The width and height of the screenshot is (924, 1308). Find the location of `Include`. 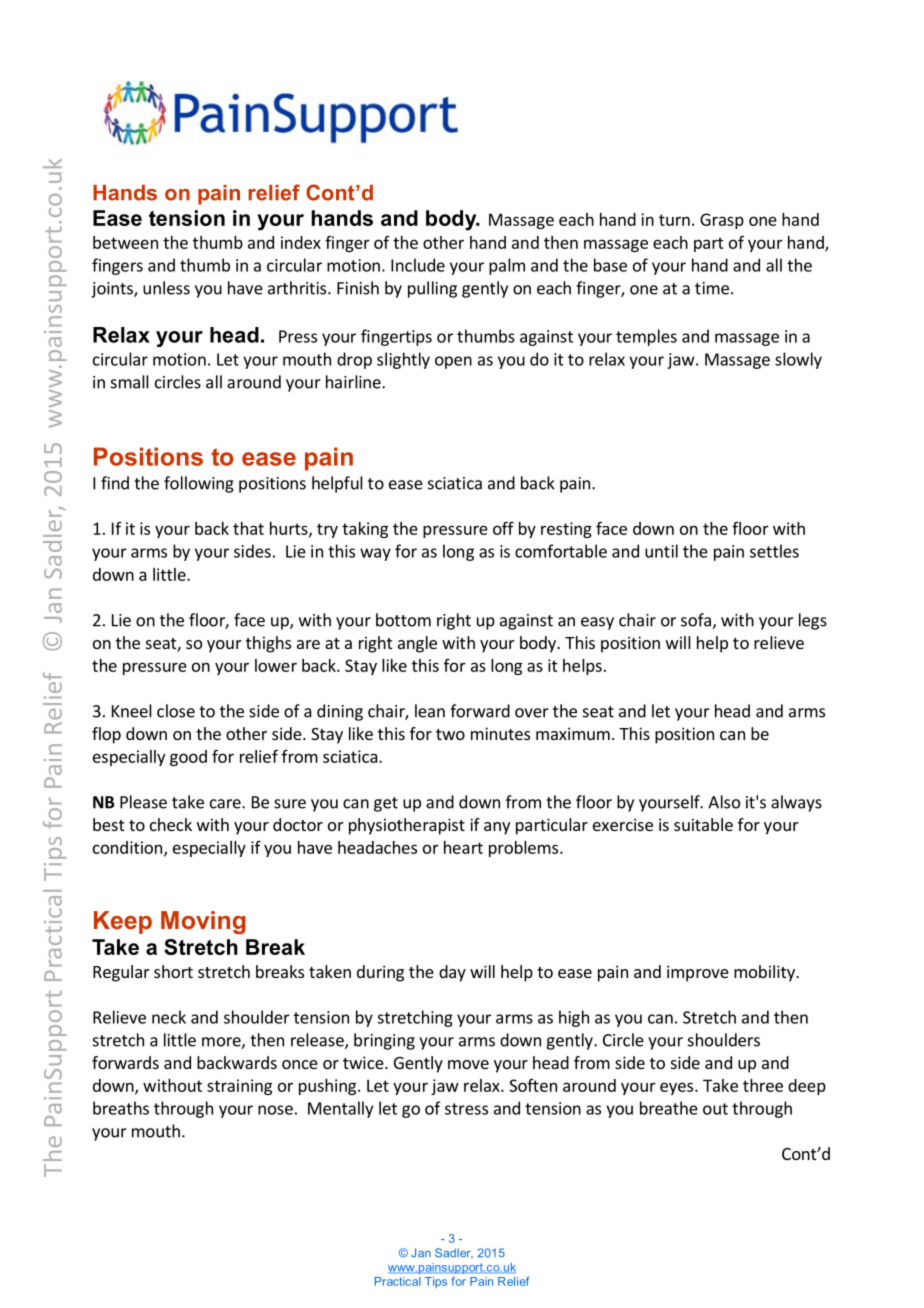

Include is located at coordinates (418, 265).
